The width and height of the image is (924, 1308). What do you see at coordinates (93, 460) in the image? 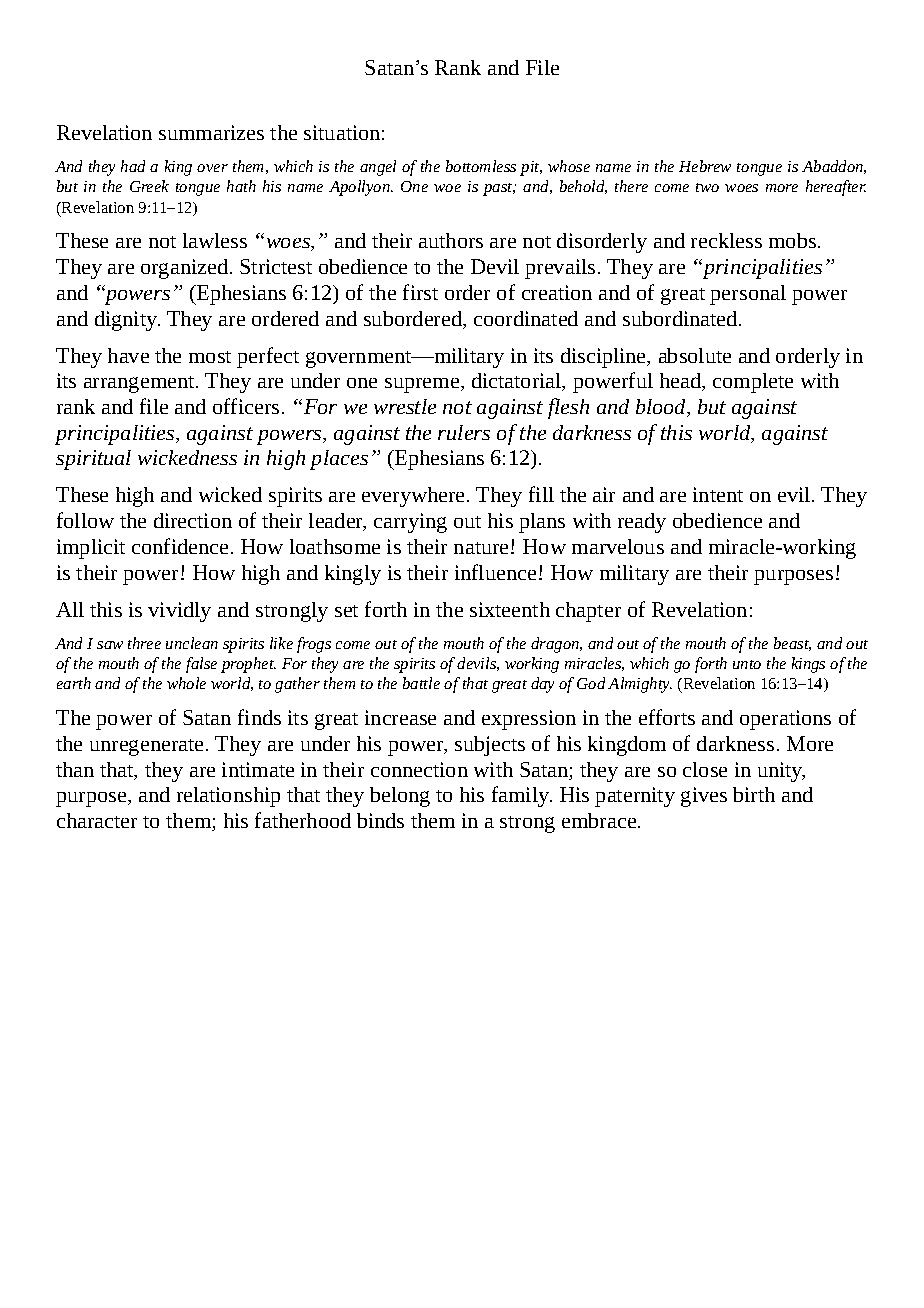
I see `spiritual` at bounding box center [93, 460].
